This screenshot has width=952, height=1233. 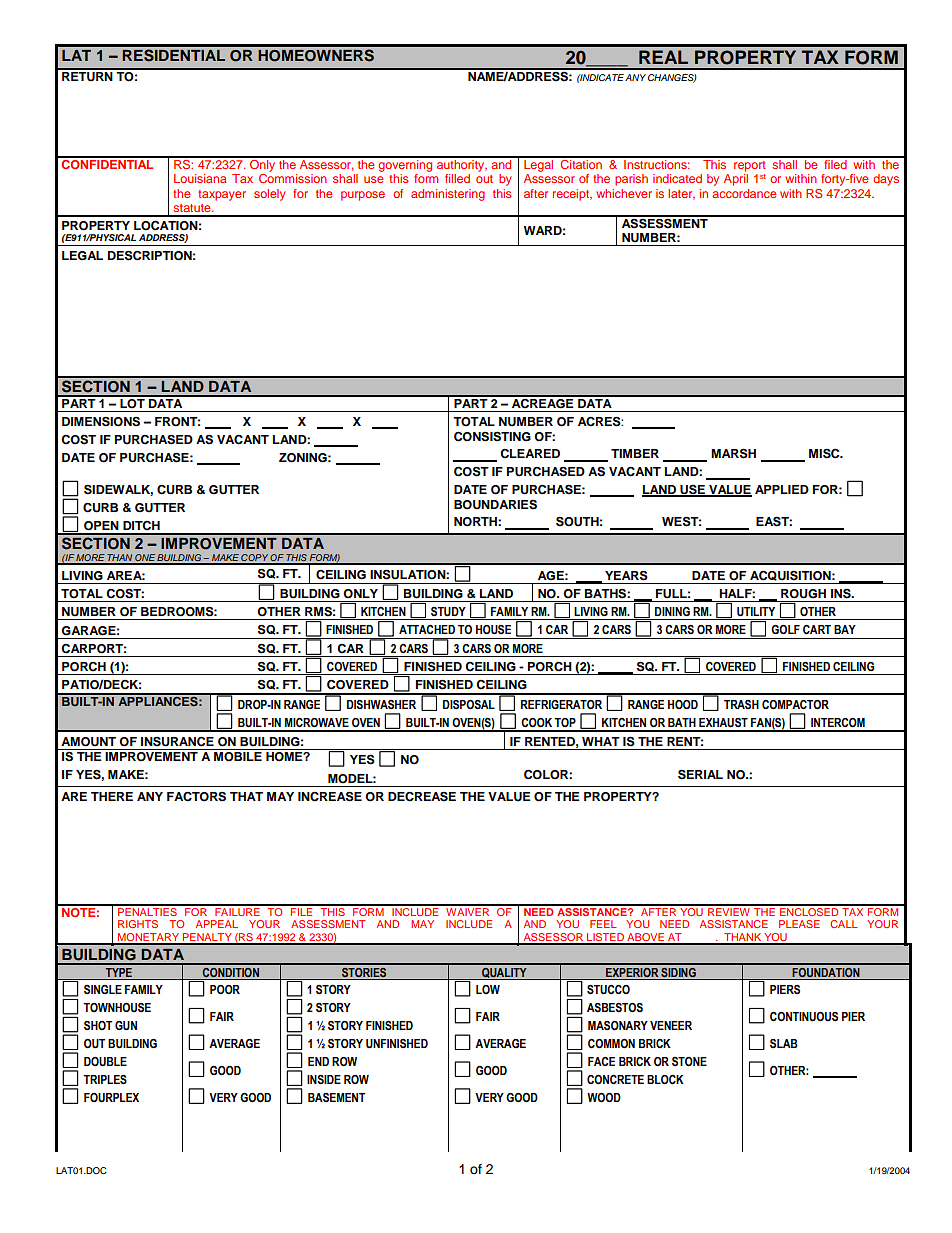 What do you see at coordinates (601, 1061) in the screenshot?
I see `FACE` at bounding box center [601, 1061].
